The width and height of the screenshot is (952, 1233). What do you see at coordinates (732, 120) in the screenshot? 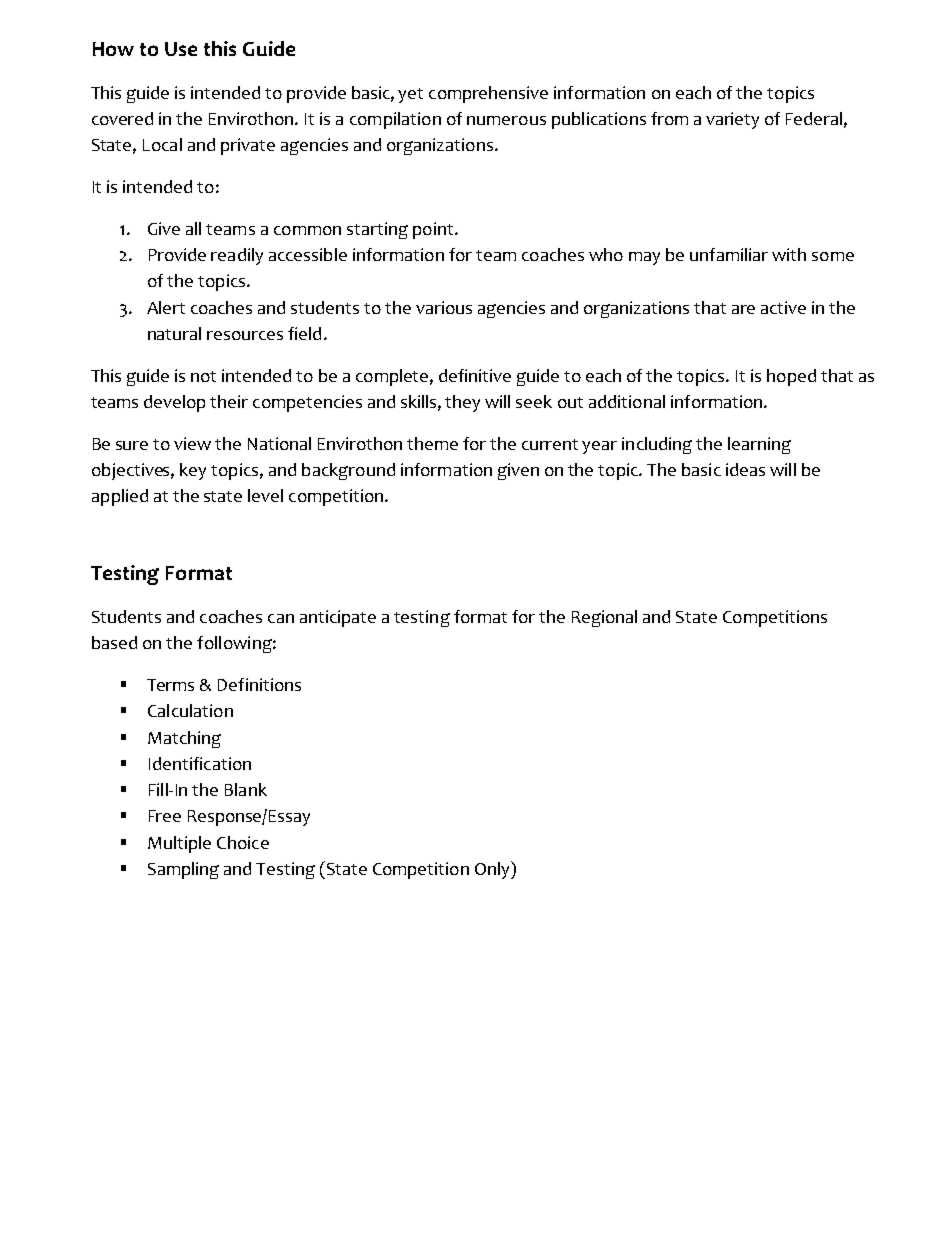
I see `variety` at bounding box center [732, 120].
